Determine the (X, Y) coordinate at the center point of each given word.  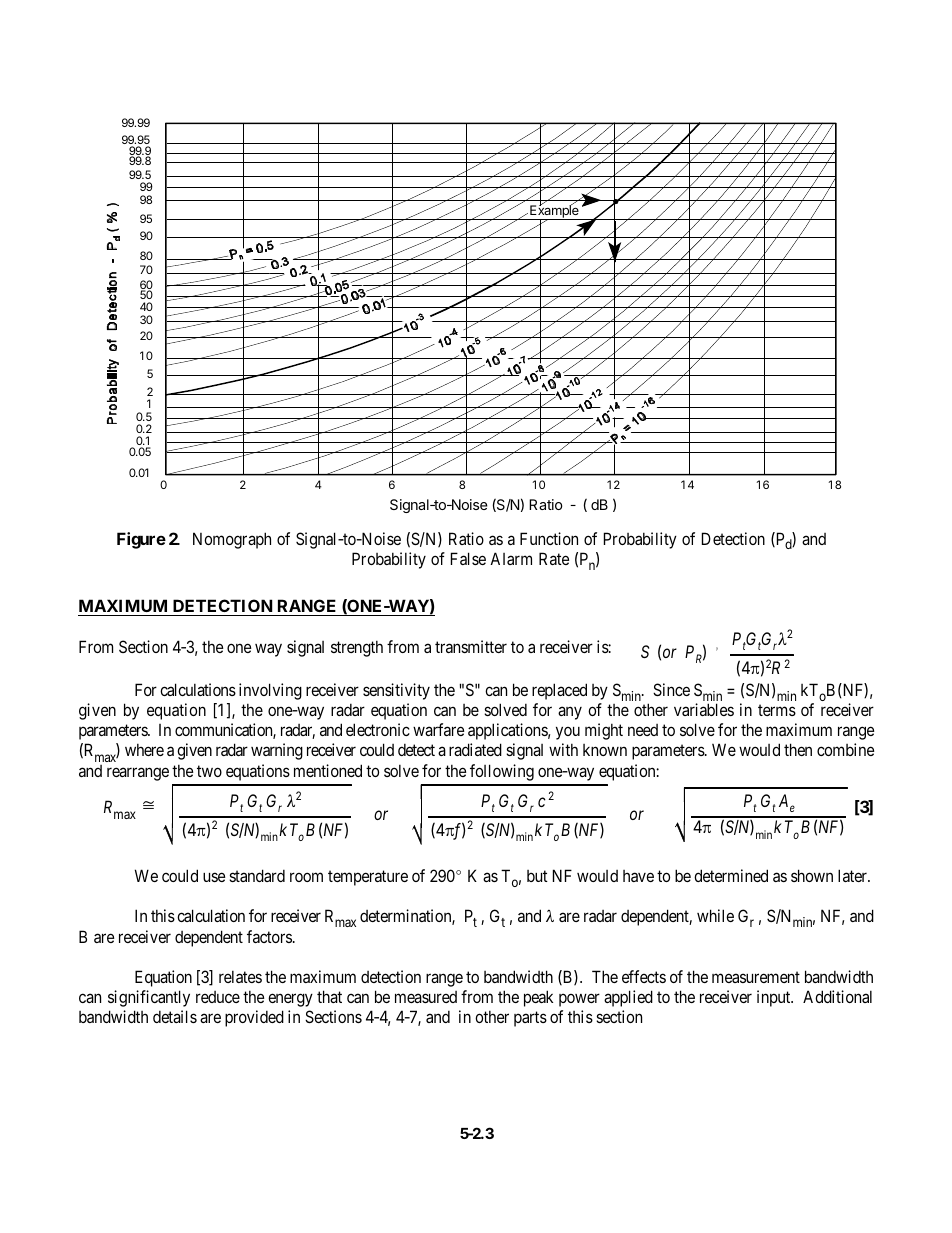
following (502, 772)
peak (538, 998)
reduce (218, 997)
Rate (554, 558)
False (468, 558)
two (209, 771)
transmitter (471, 646)
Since (671, 689)
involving (270, 691)
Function (549, 538)
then (798, 749)
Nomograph (232, 540)
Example (554, 212)
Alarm (511, 558)
